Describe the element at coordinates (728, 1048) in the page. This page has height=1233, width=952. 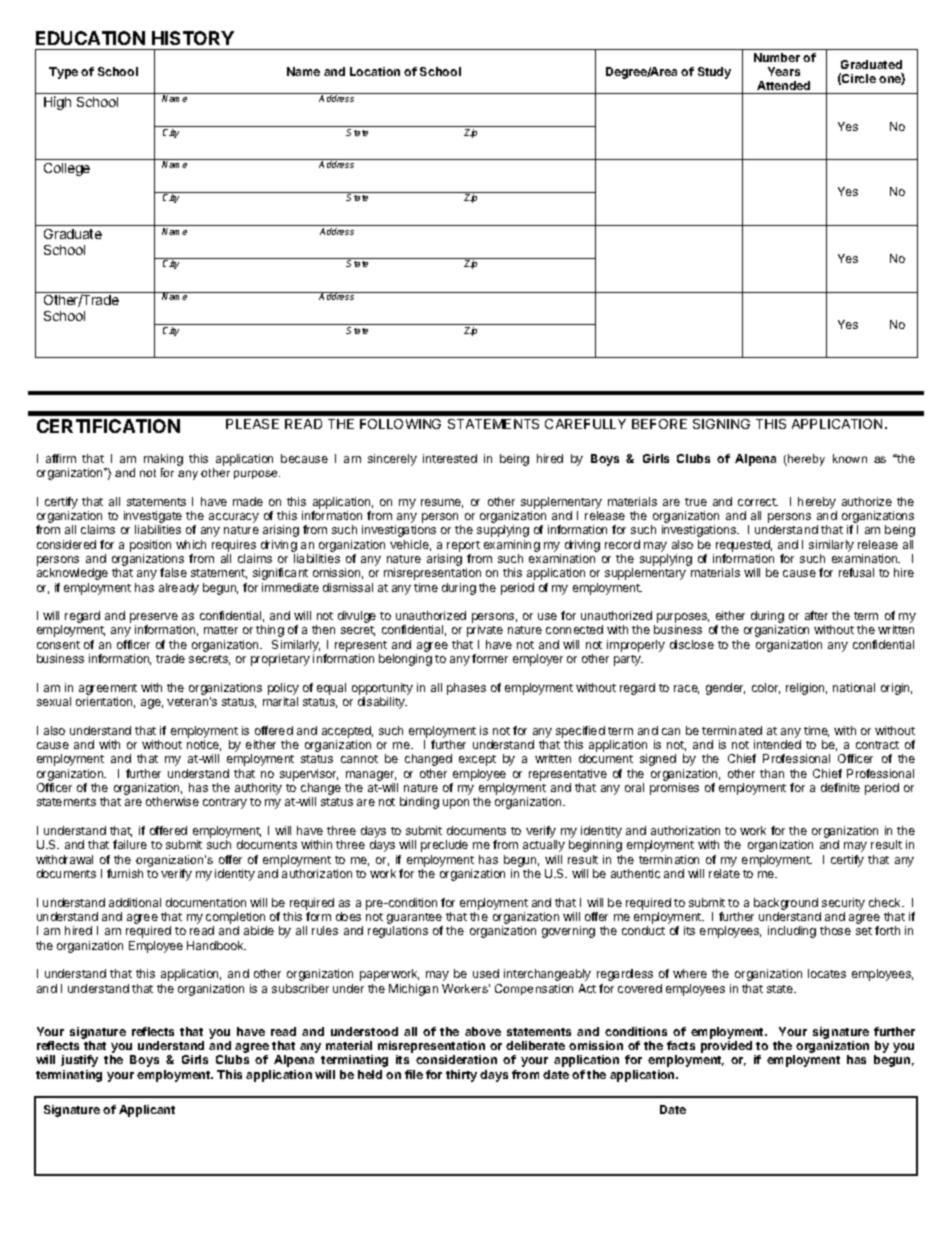
I see `provided` at that location.
